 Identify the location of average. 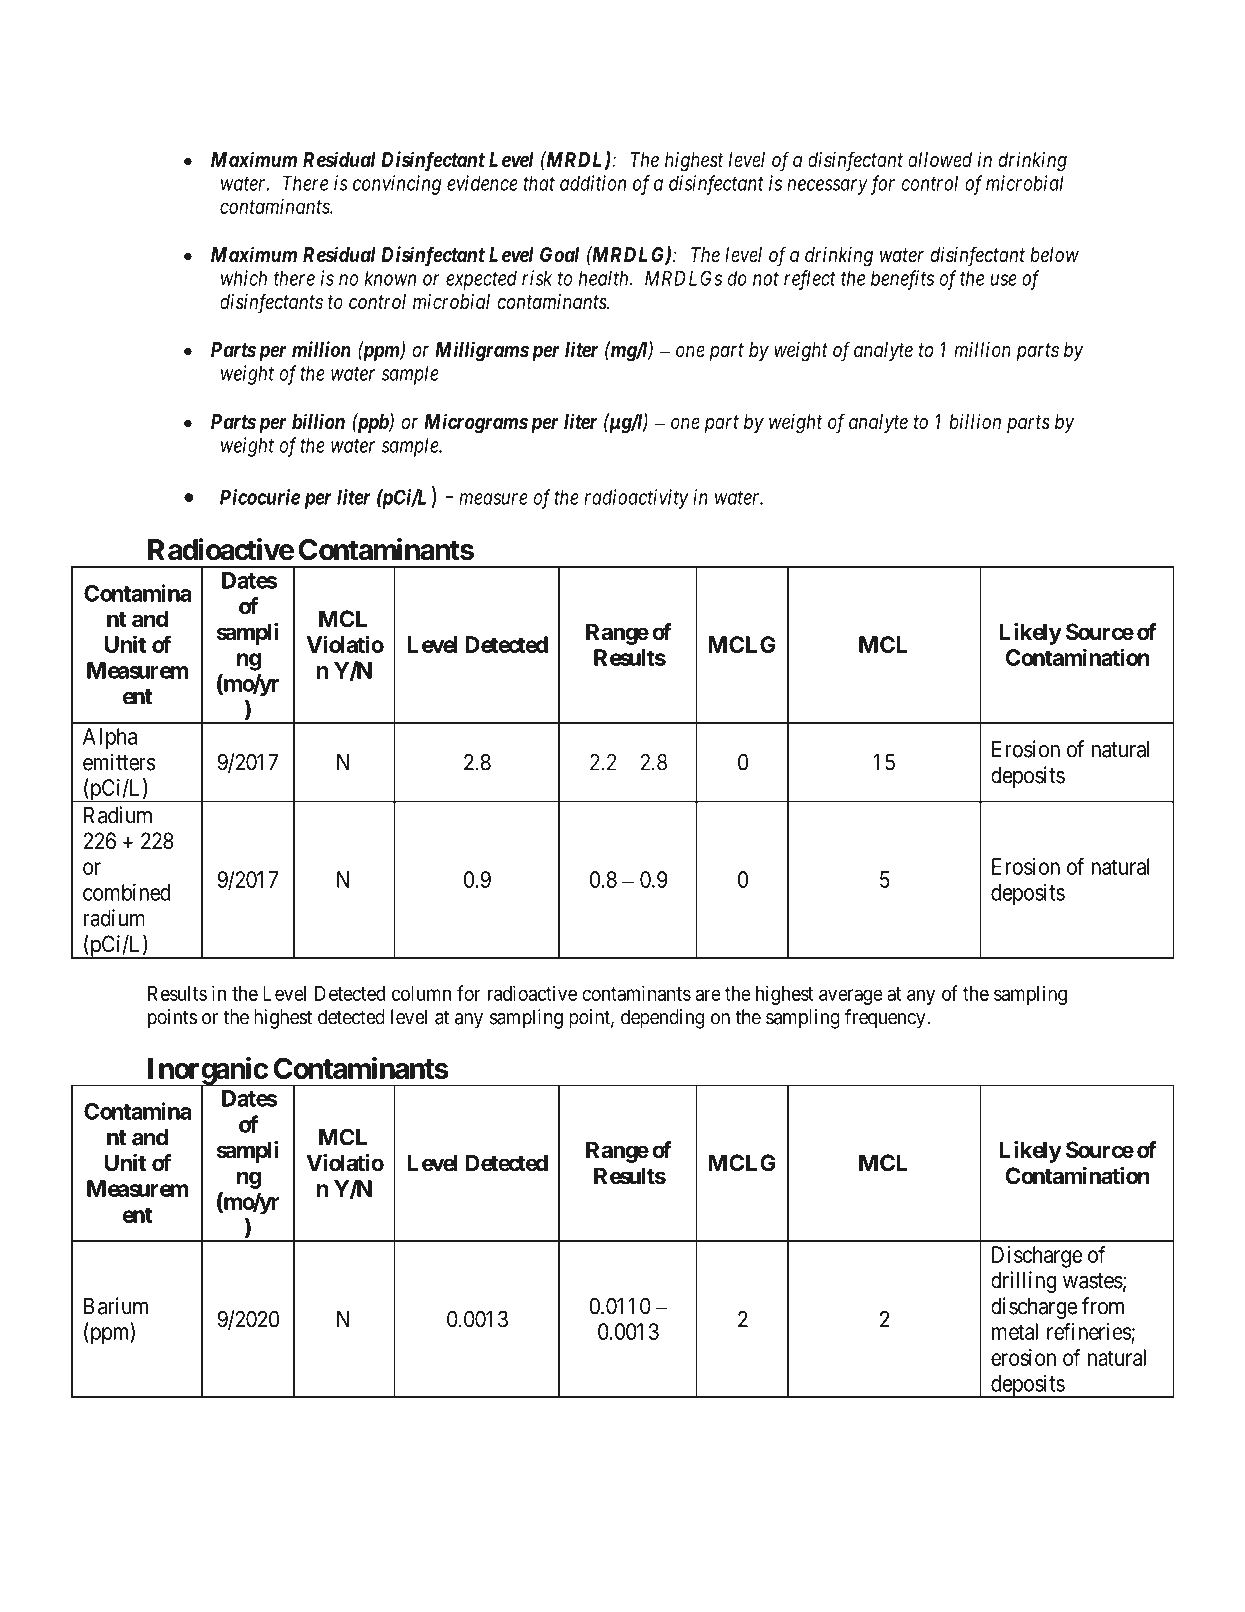
(851, 997).
